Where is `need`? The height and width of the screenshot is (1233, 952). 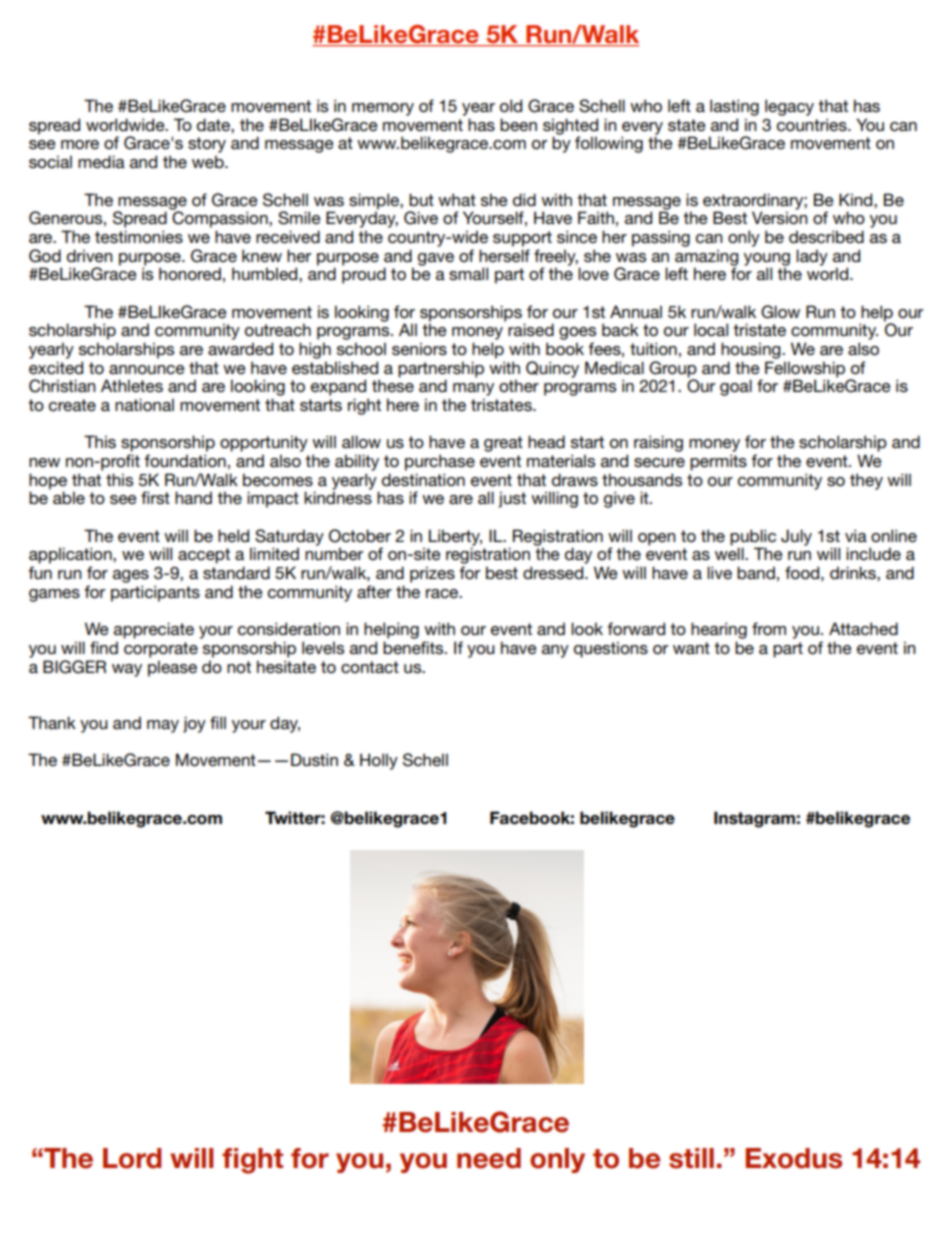
need is located at coordinates (489, 1158).
